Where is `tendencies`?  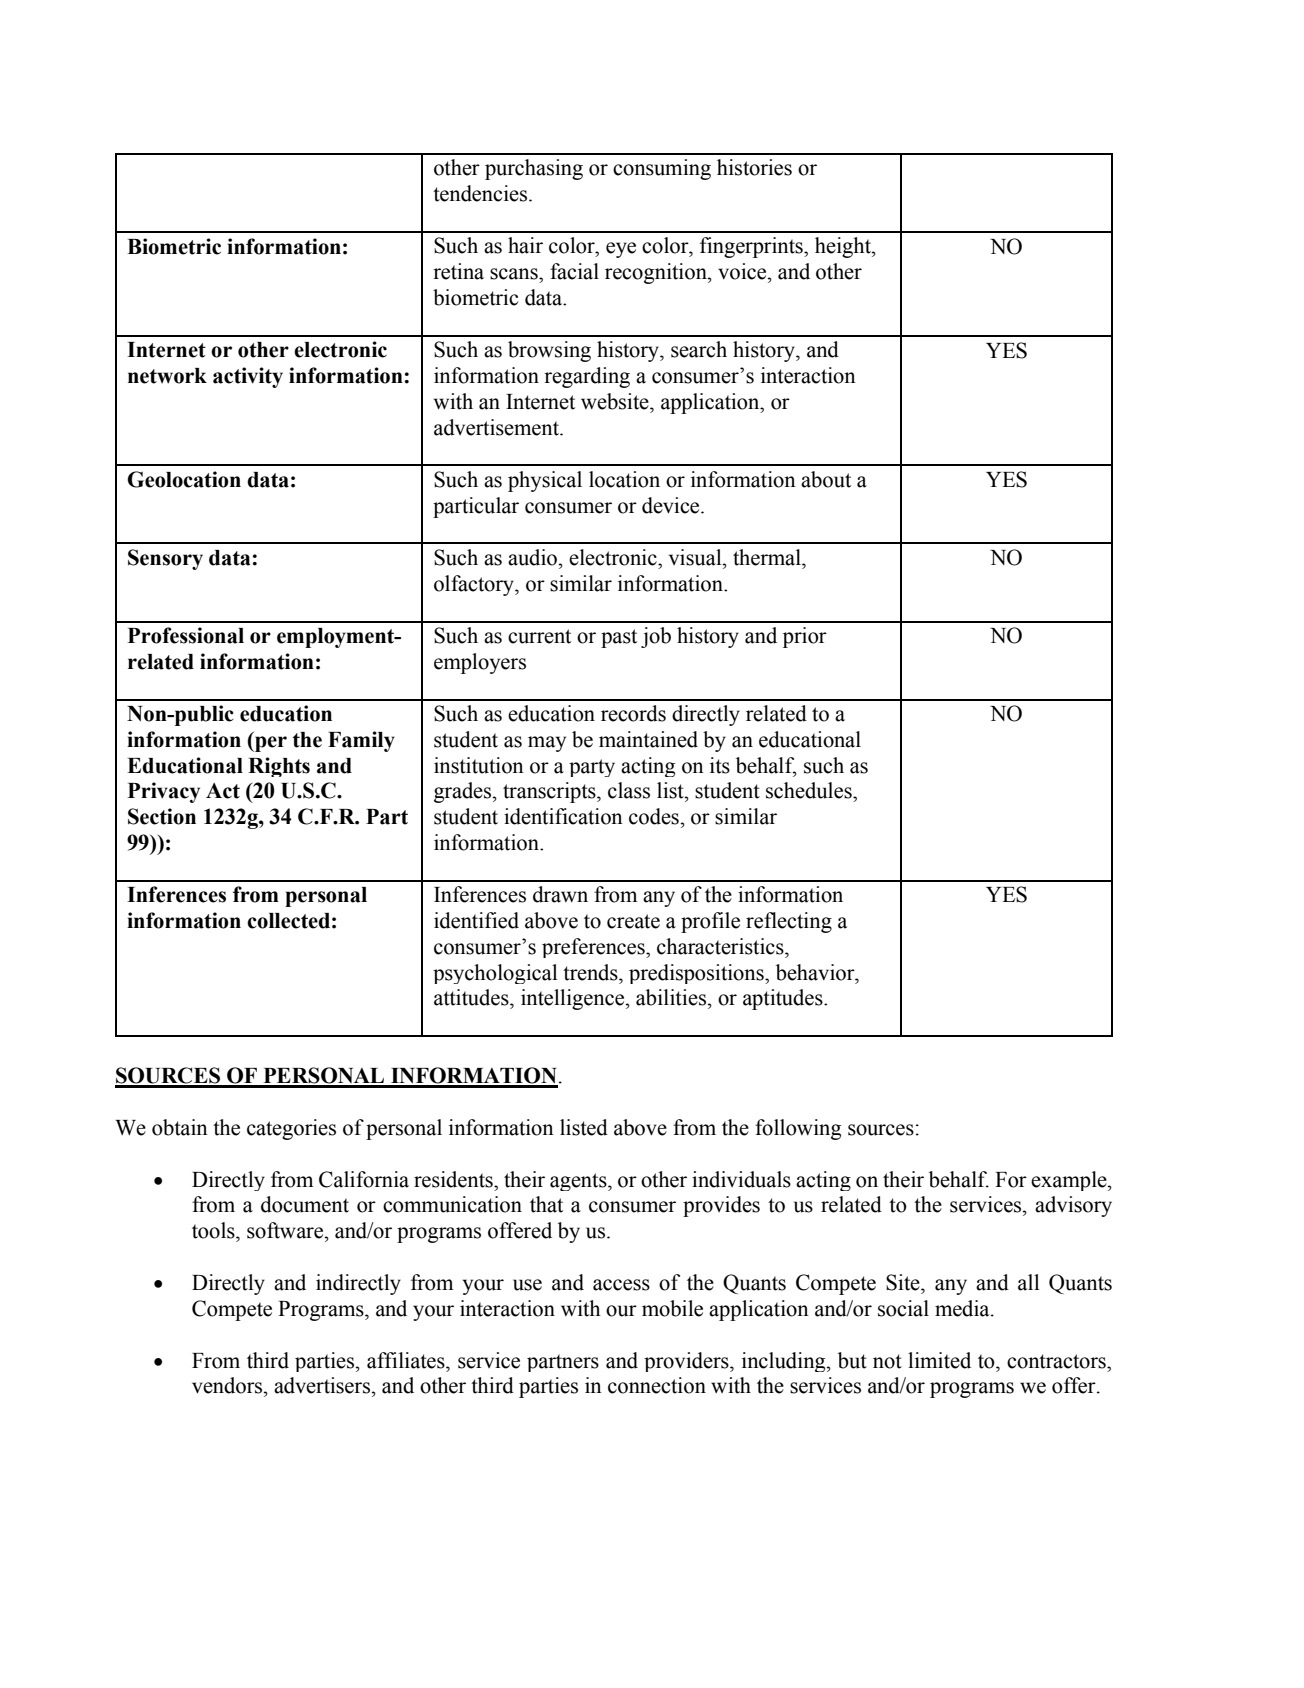 tendencies is located at coordinates (481, 193).
